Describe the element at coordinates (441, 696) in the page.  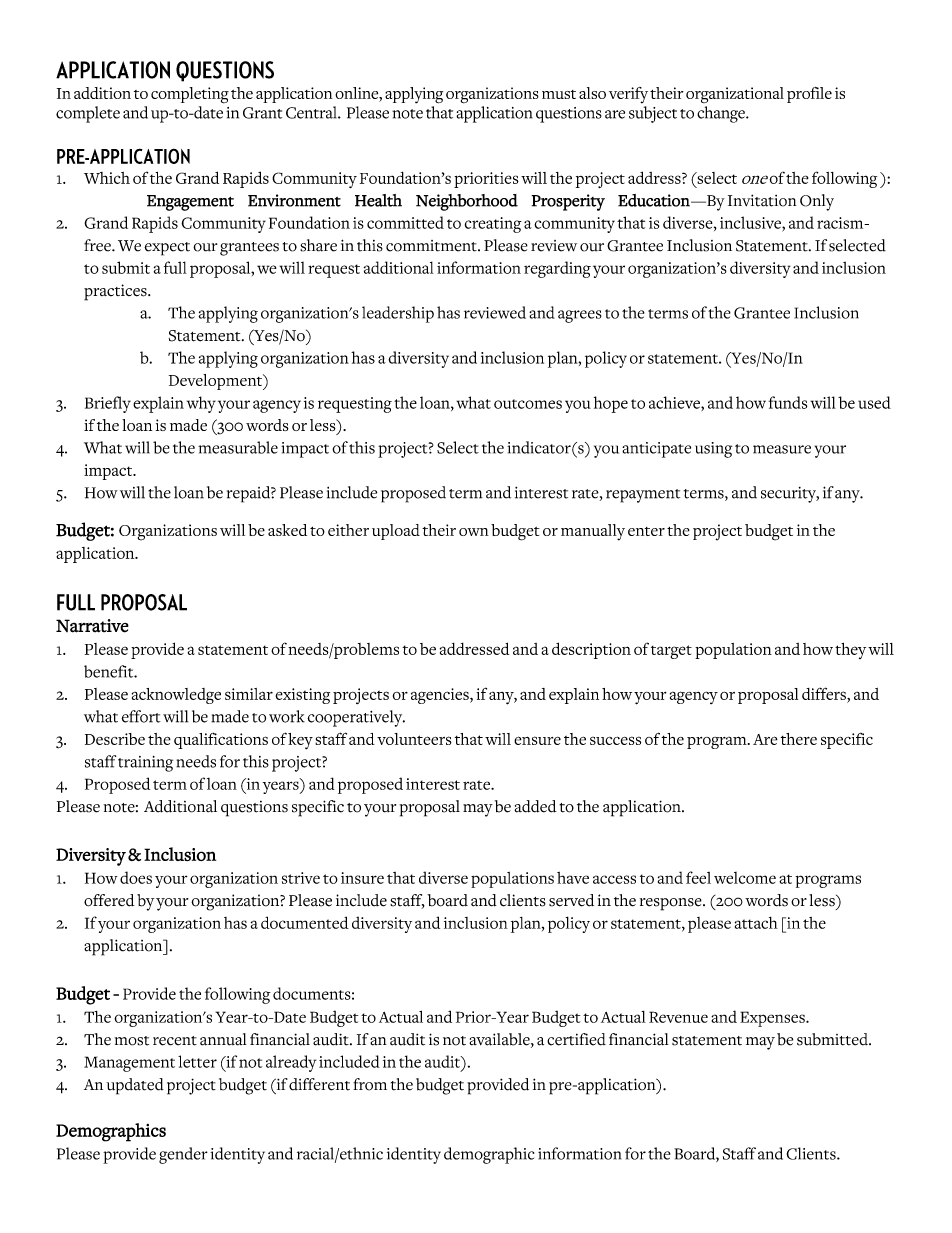
I see `agencies` at that location.
